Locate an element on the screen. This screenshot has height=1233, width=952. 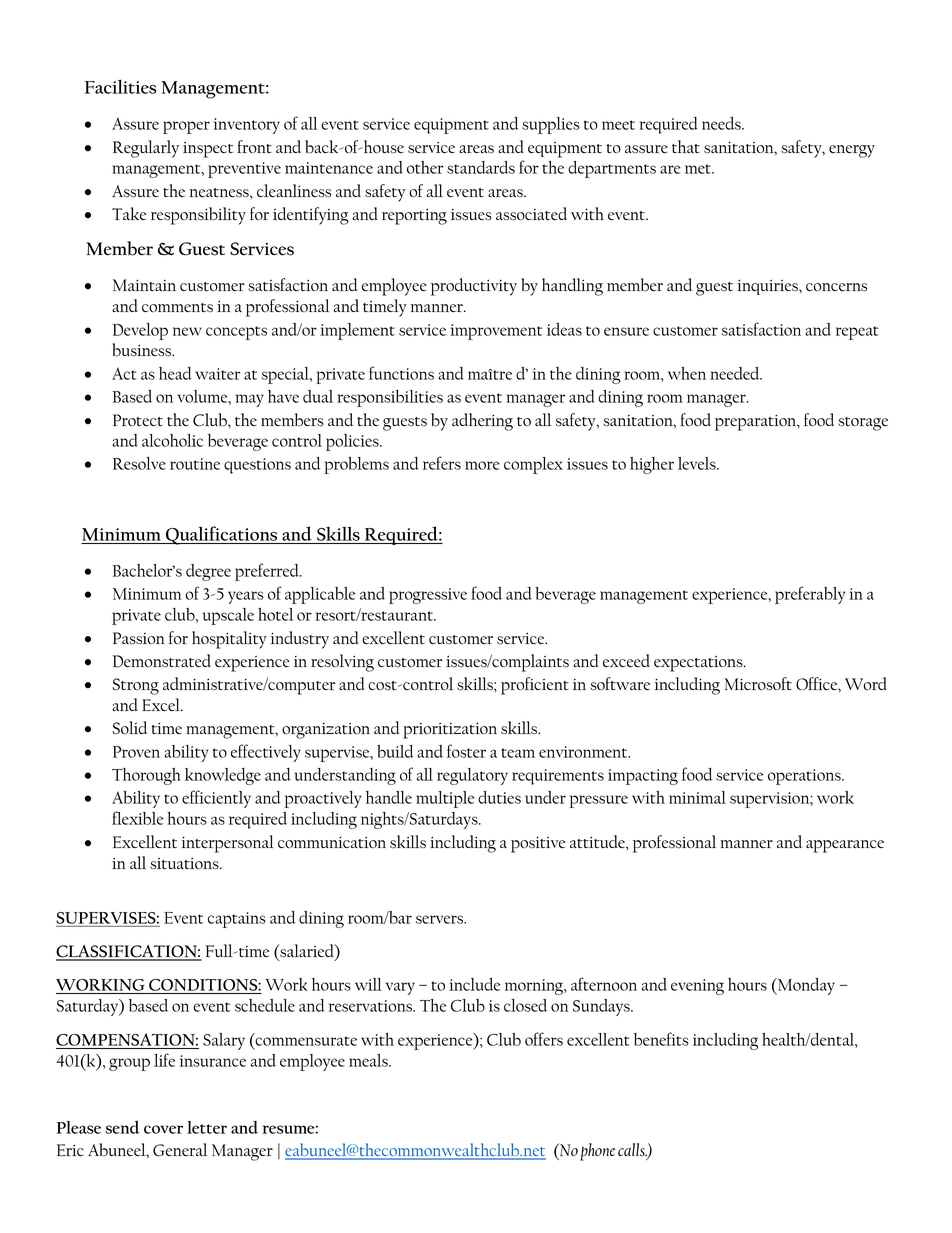
needs is located at coordinates (722, 123).
